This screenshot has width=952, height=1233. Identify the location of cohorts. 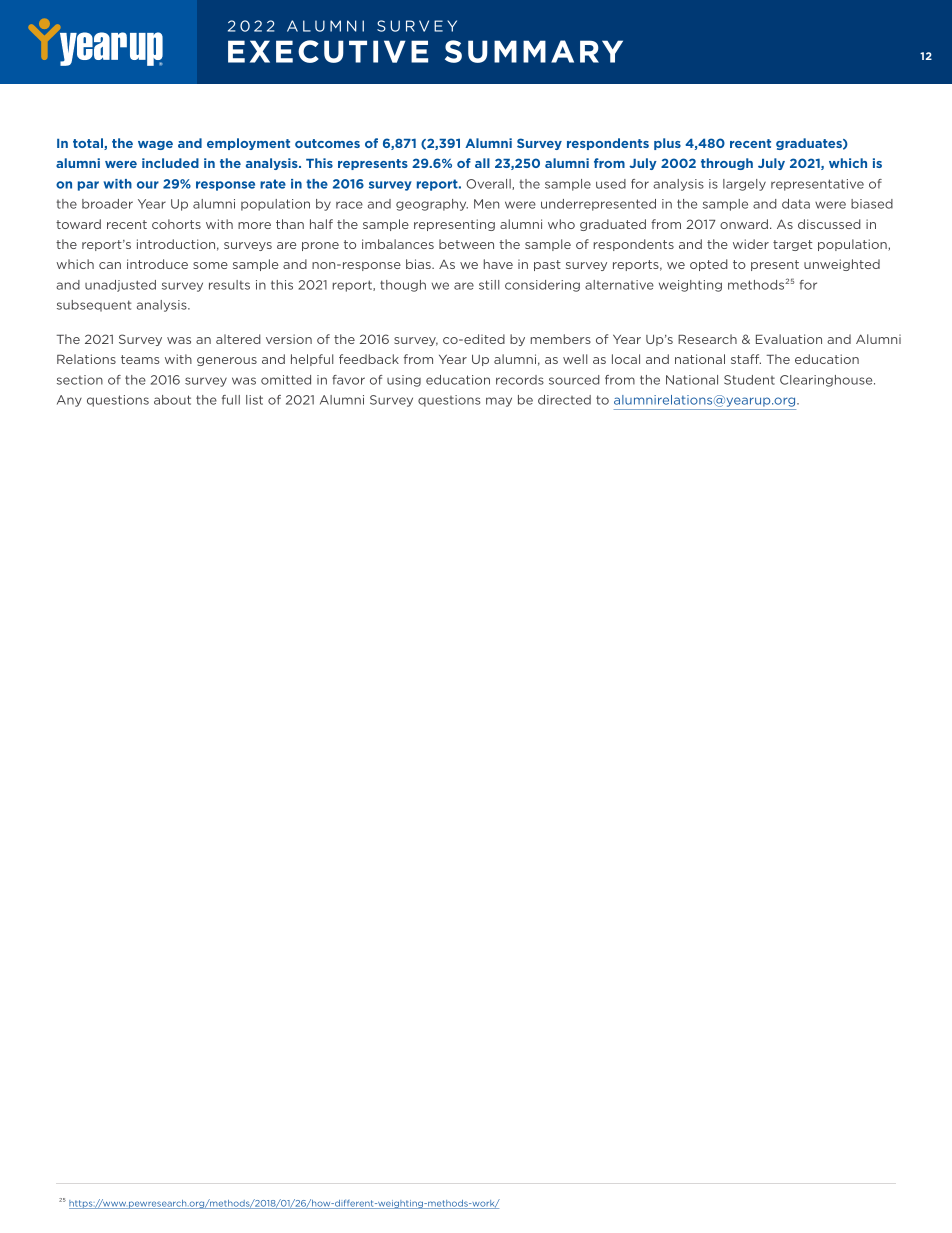
(176, 224).
